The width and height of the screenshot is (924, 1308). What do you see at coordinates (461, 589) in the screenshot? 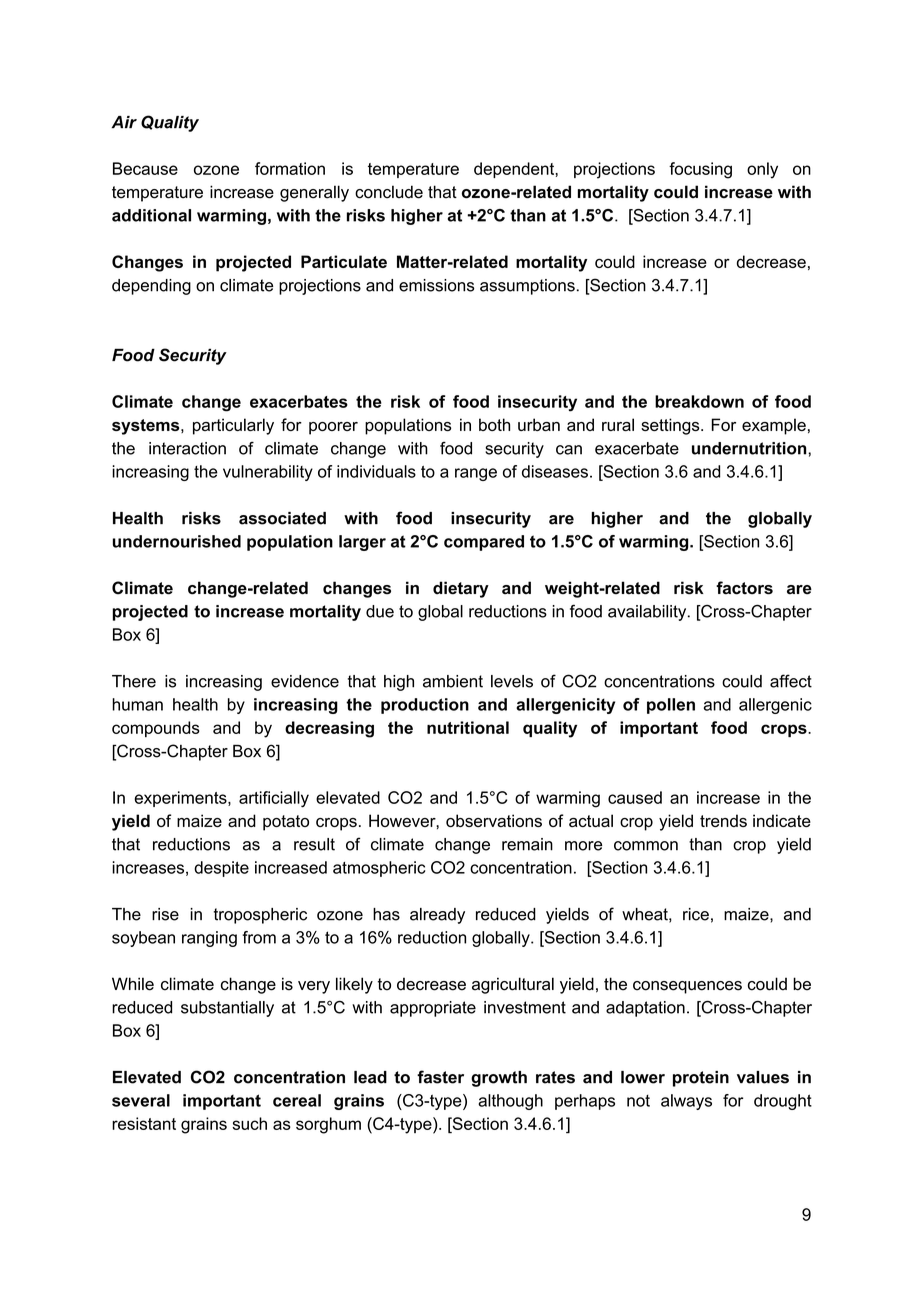
I see `dietary` at bounding box center [461, 589].
